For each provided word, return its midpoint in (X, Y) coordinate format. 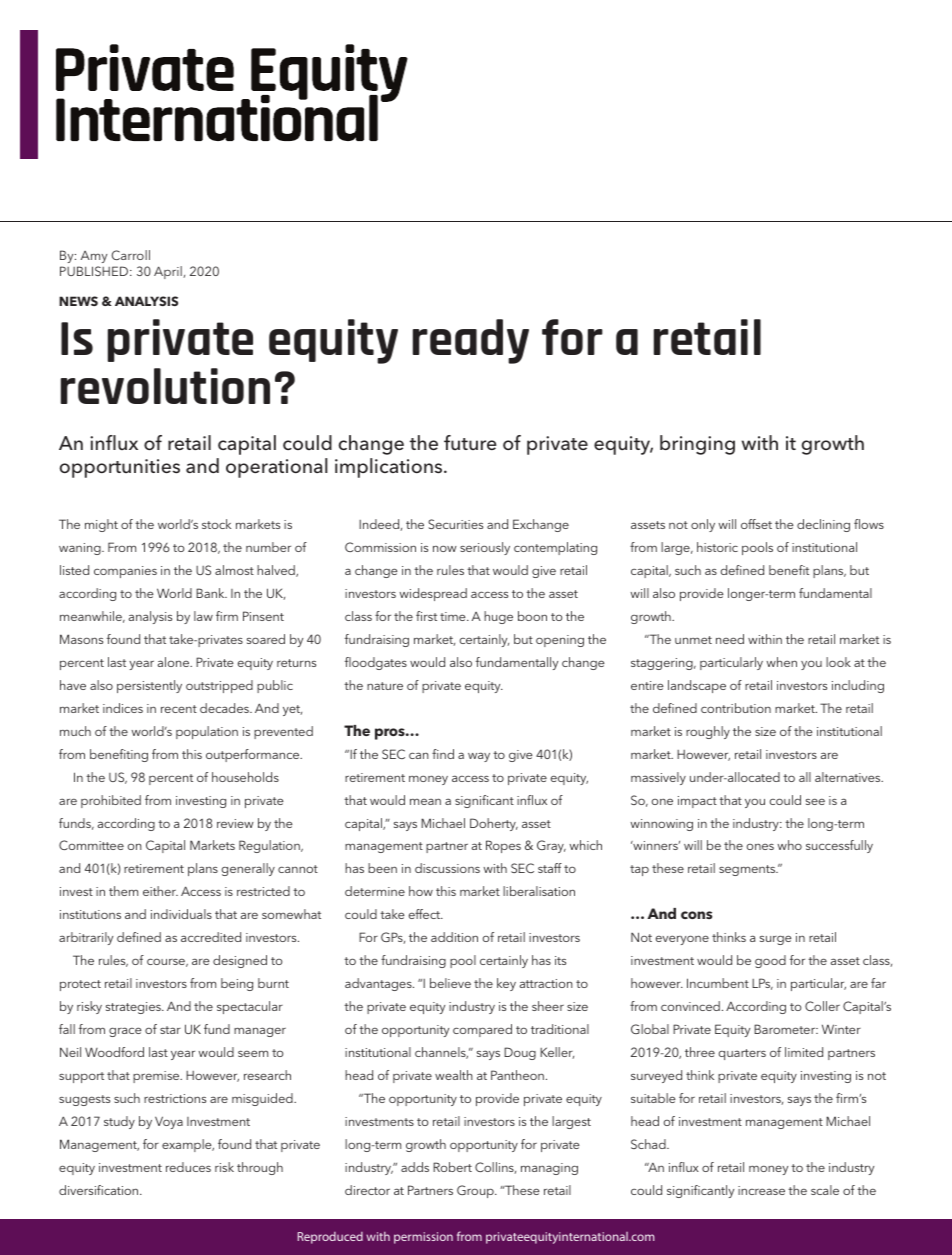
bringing (697, 445)
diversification (100, 1190)
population (207, 732)
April (169, 272)
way (479, 757)
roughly (708, 732)
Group (476, 1191)
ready (471, 341)
